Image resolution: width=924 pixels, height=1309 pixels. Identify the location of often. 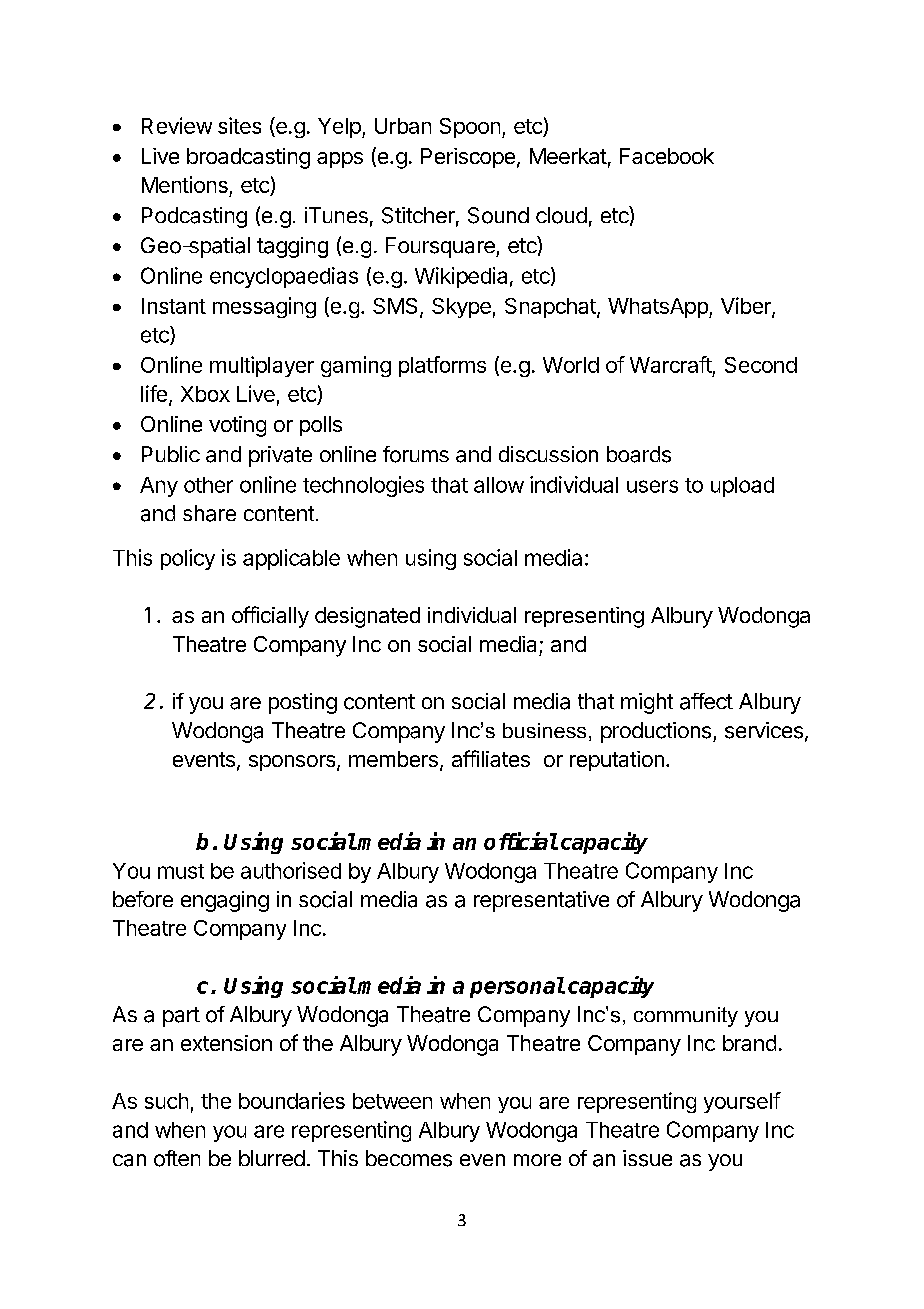
(177, 1158).
